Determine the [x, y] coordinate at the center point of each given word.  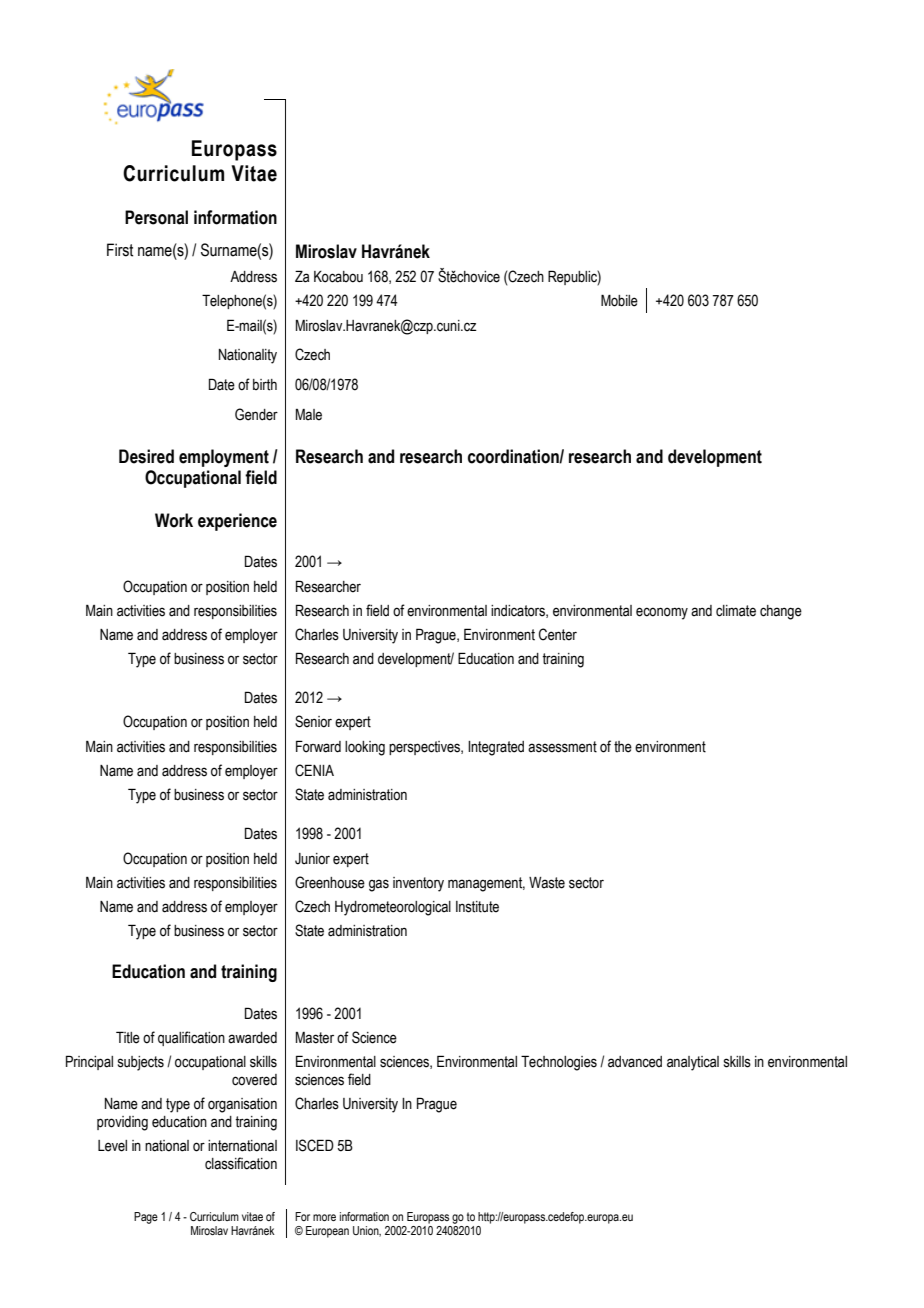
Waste [547, 883]
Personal [156, 217]
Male [309, 415]
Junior [312, 859]
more [324, 1217]
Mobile [619, 300]
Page [146, 1218]
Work [174, 520]
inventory [418, 884]
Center [558, 634]
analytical [693, 1063]
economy [662, 613]
